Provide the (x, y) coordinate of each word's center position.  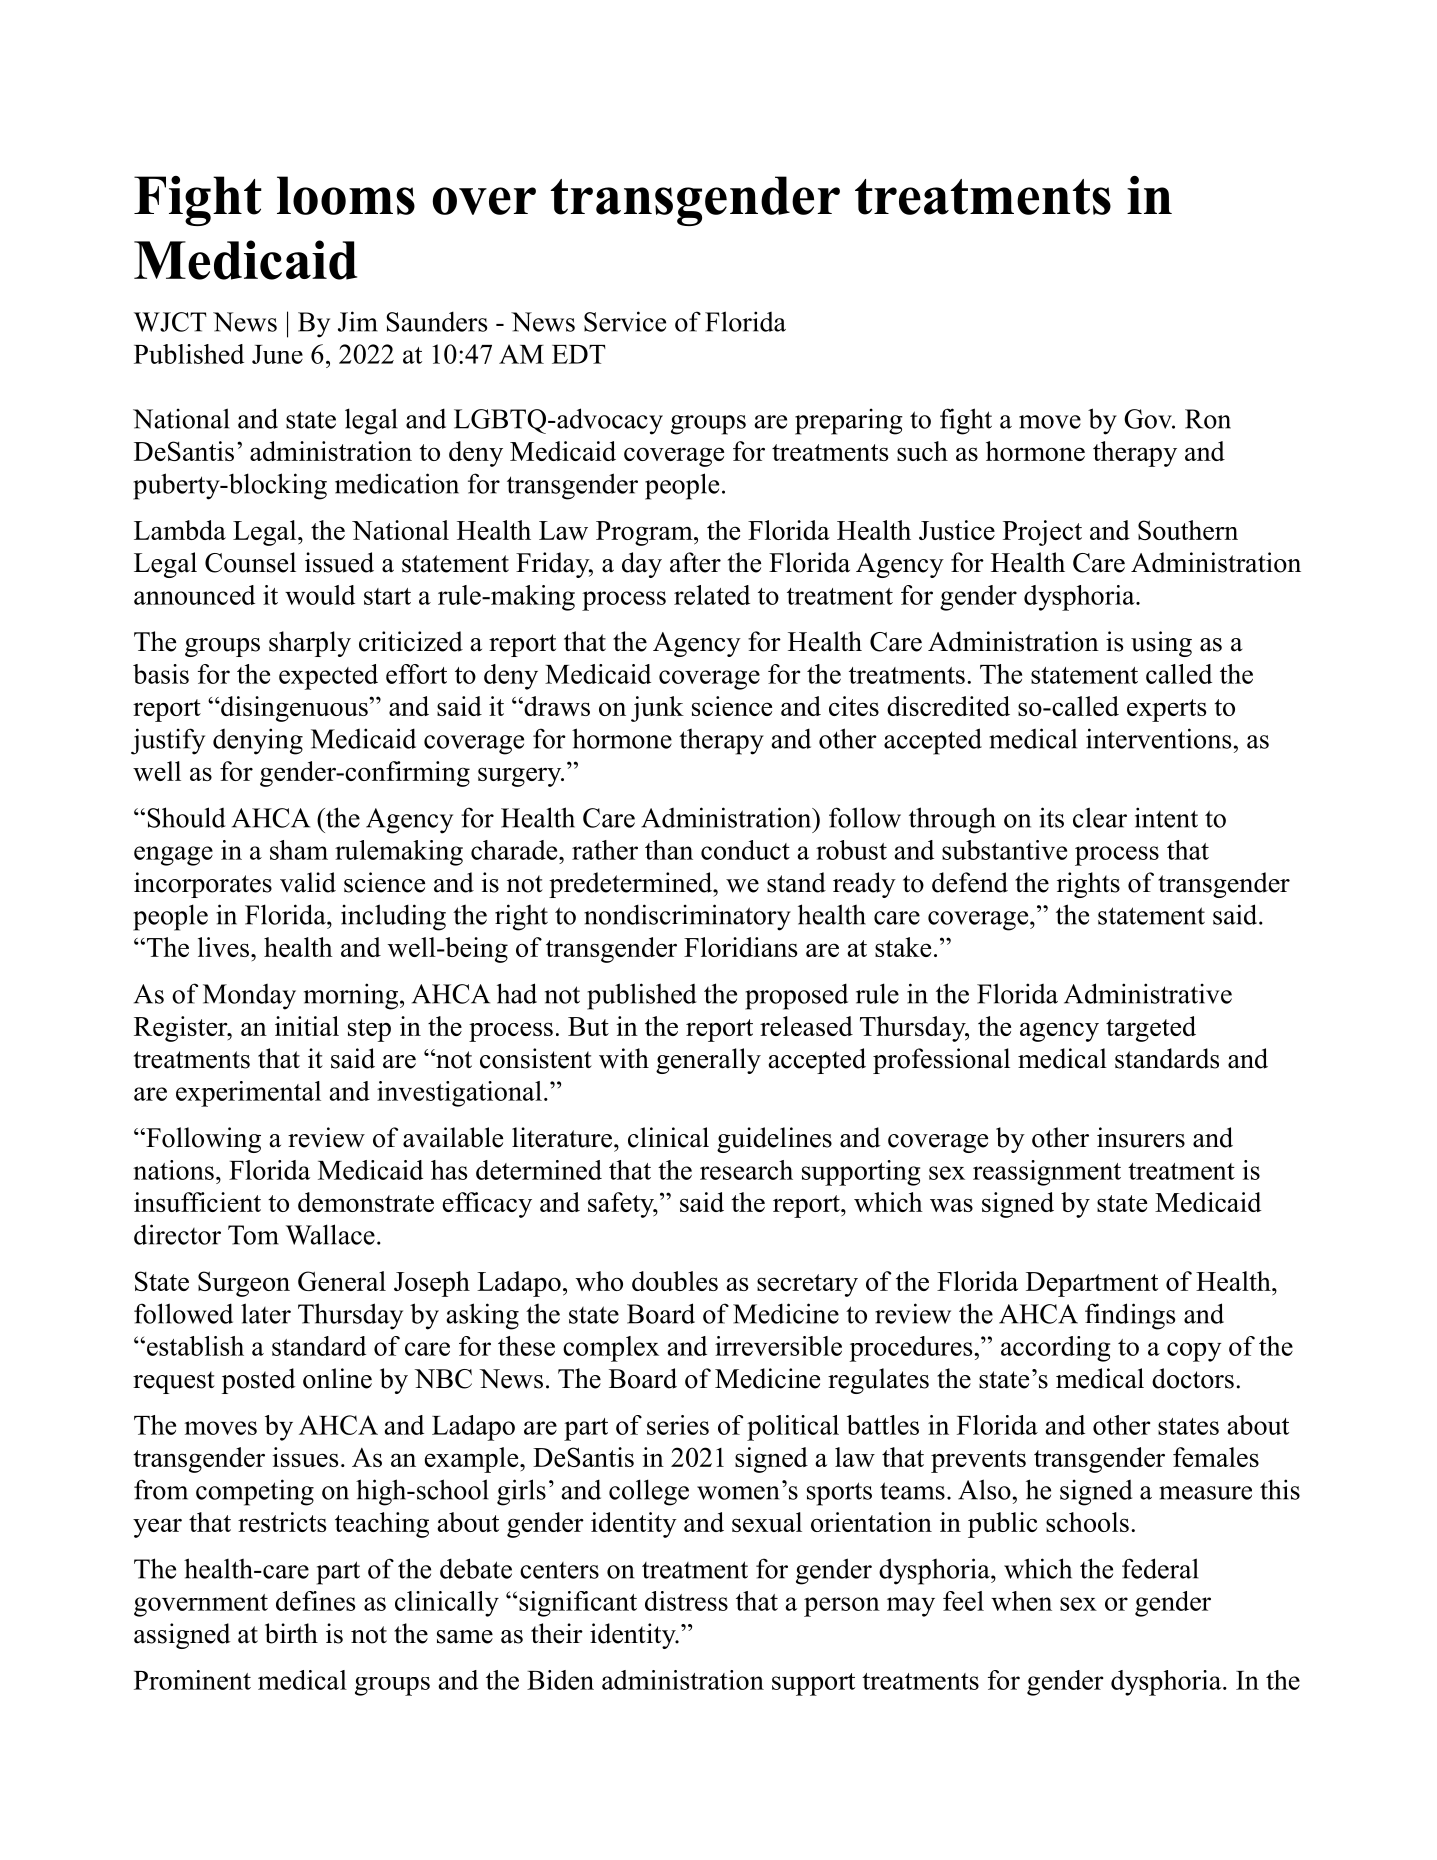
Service (625, 321)
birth (291, 1633)
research (746, 1170)
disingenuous (294, 709)
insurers (1141, 1137)
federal (1160, 1568)
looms (346, 195)
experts (1166, 710)
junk (657, 709)
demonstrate (366, 1202)
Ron (1208, 419)
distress (686, 1601)
